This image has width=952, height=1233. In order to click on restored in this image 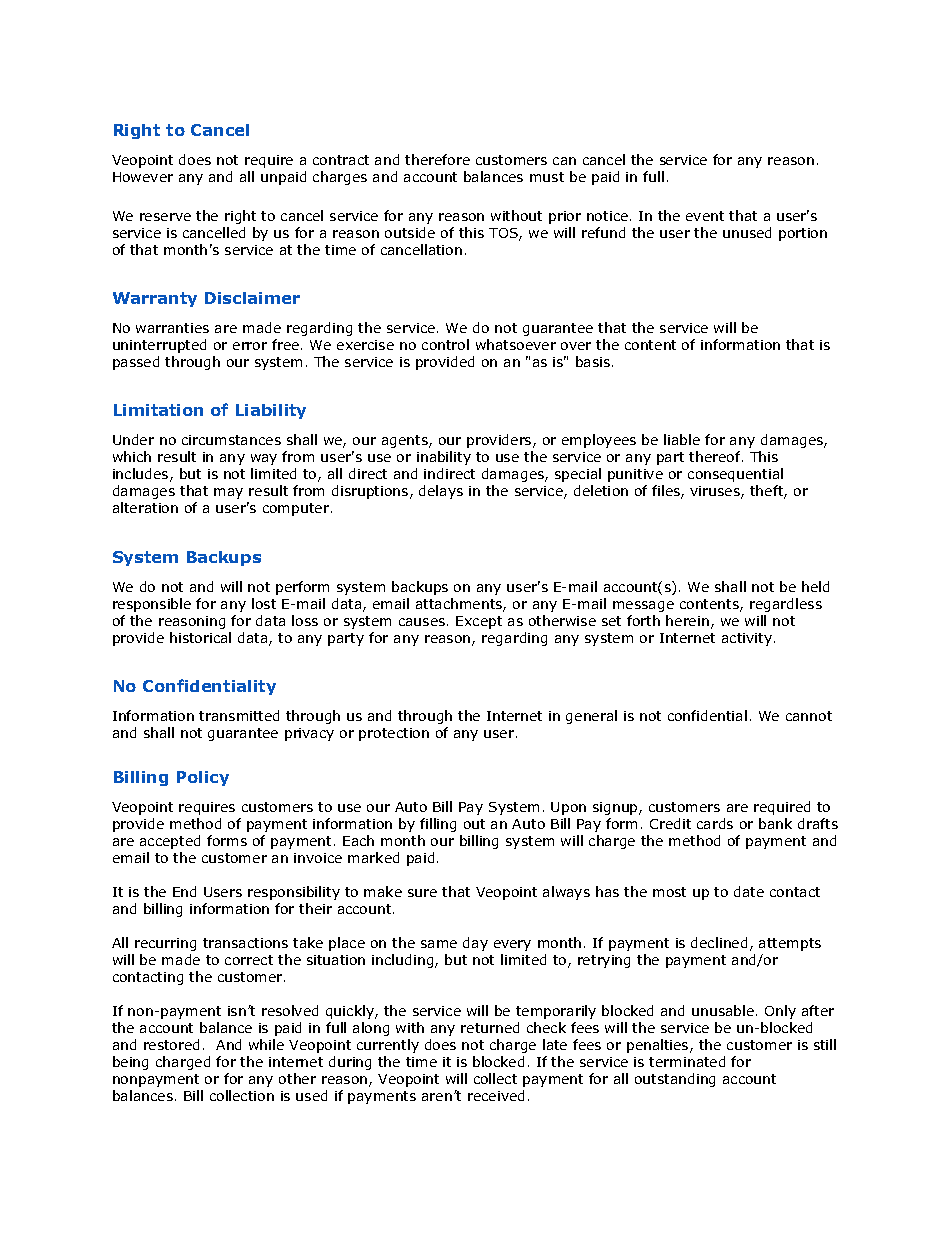, I will do `click(171, 1044)`.
